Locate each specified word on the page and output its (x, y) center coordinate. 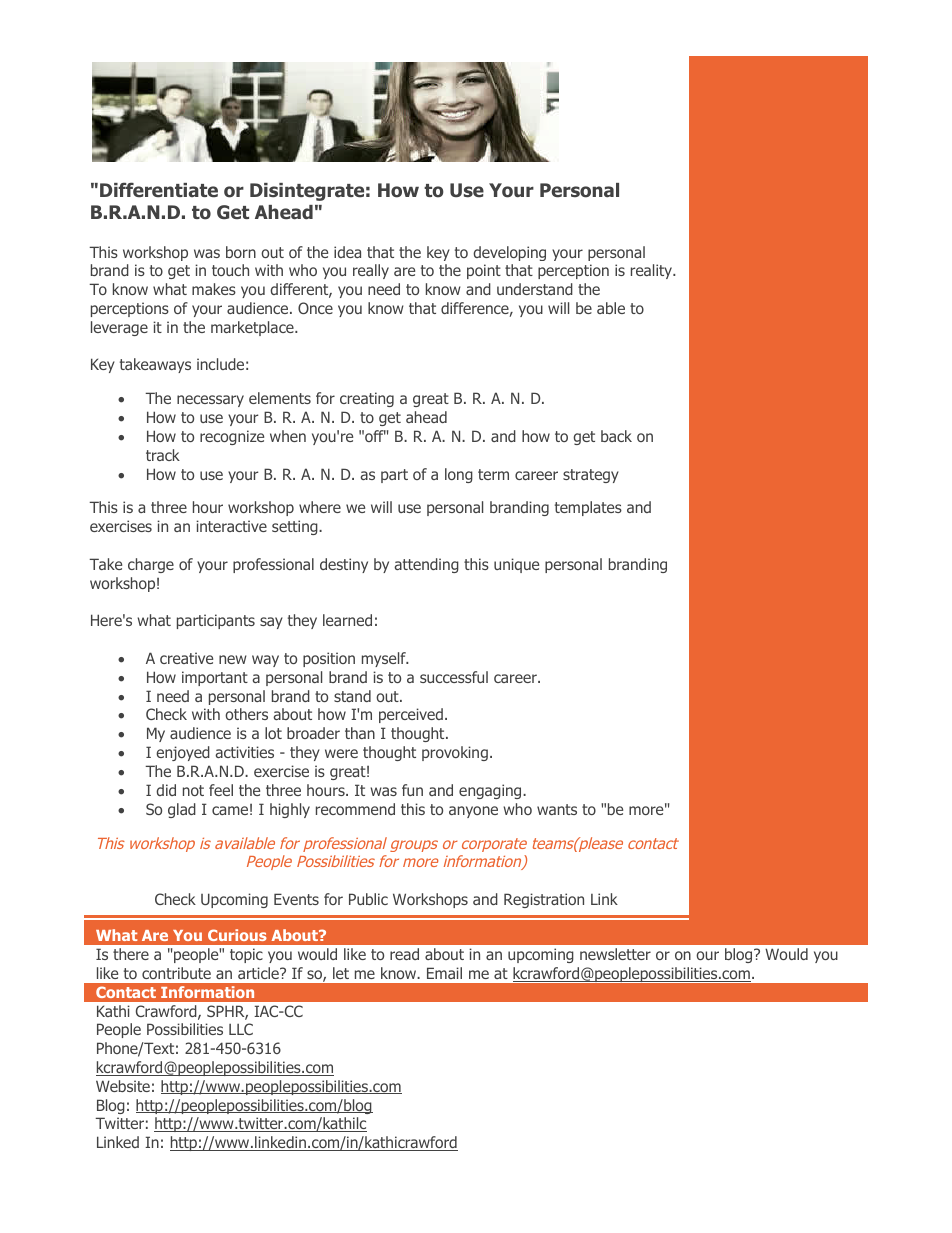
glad (182, 810)
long (459, 475)
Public (368, 899)
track (163, 455)
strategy (591, 476)
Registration (544, 900)
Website (123, 1086)
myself (385, 659)
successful (454, 677)
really (371, 271)
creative (186, 658)
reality (653, 271)
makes (214, 289)
